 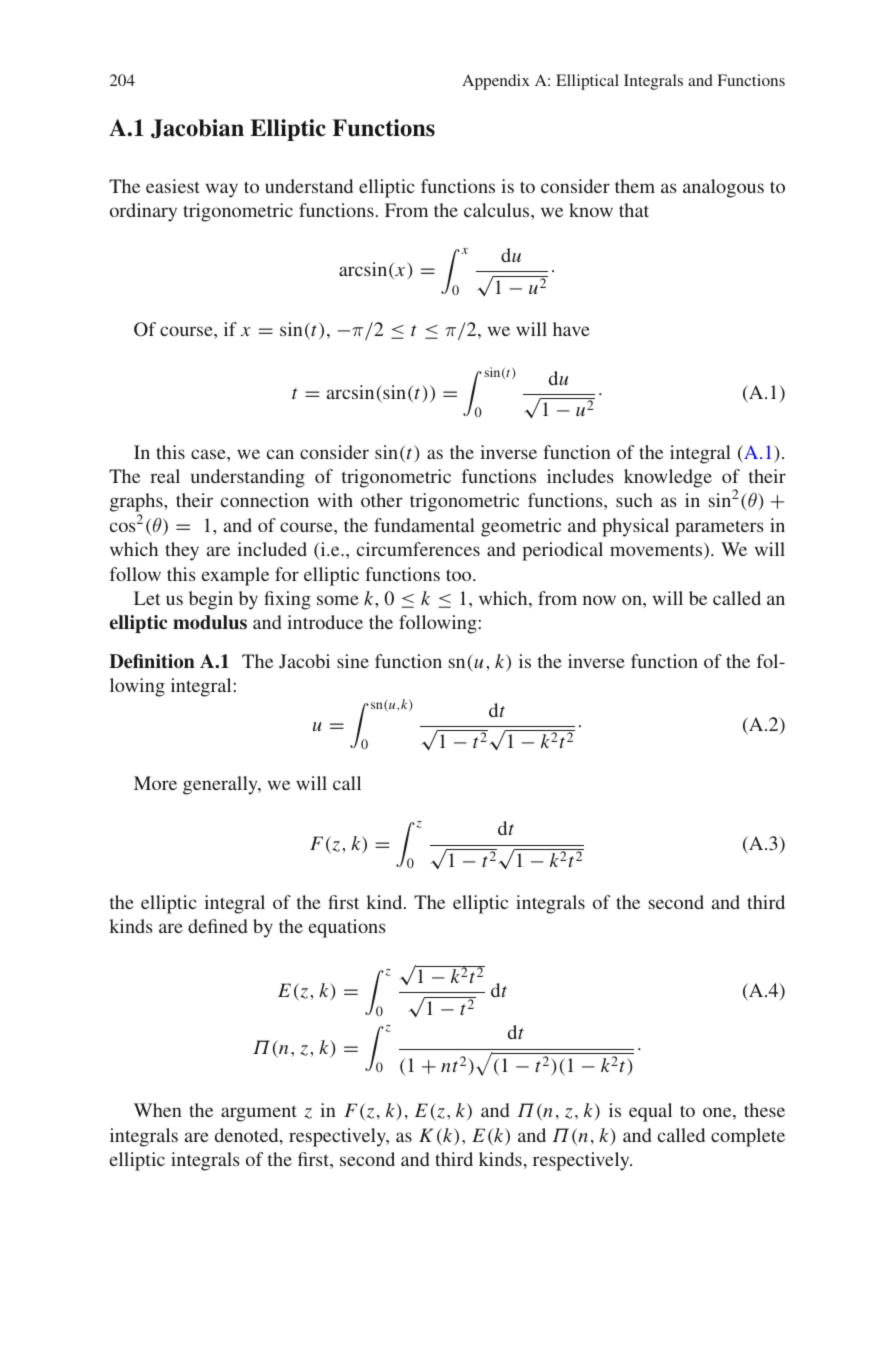 What do you see at coordinates (259, 1113) in the screenshot?
I see `argument` at bounding box center [259, 1113].
